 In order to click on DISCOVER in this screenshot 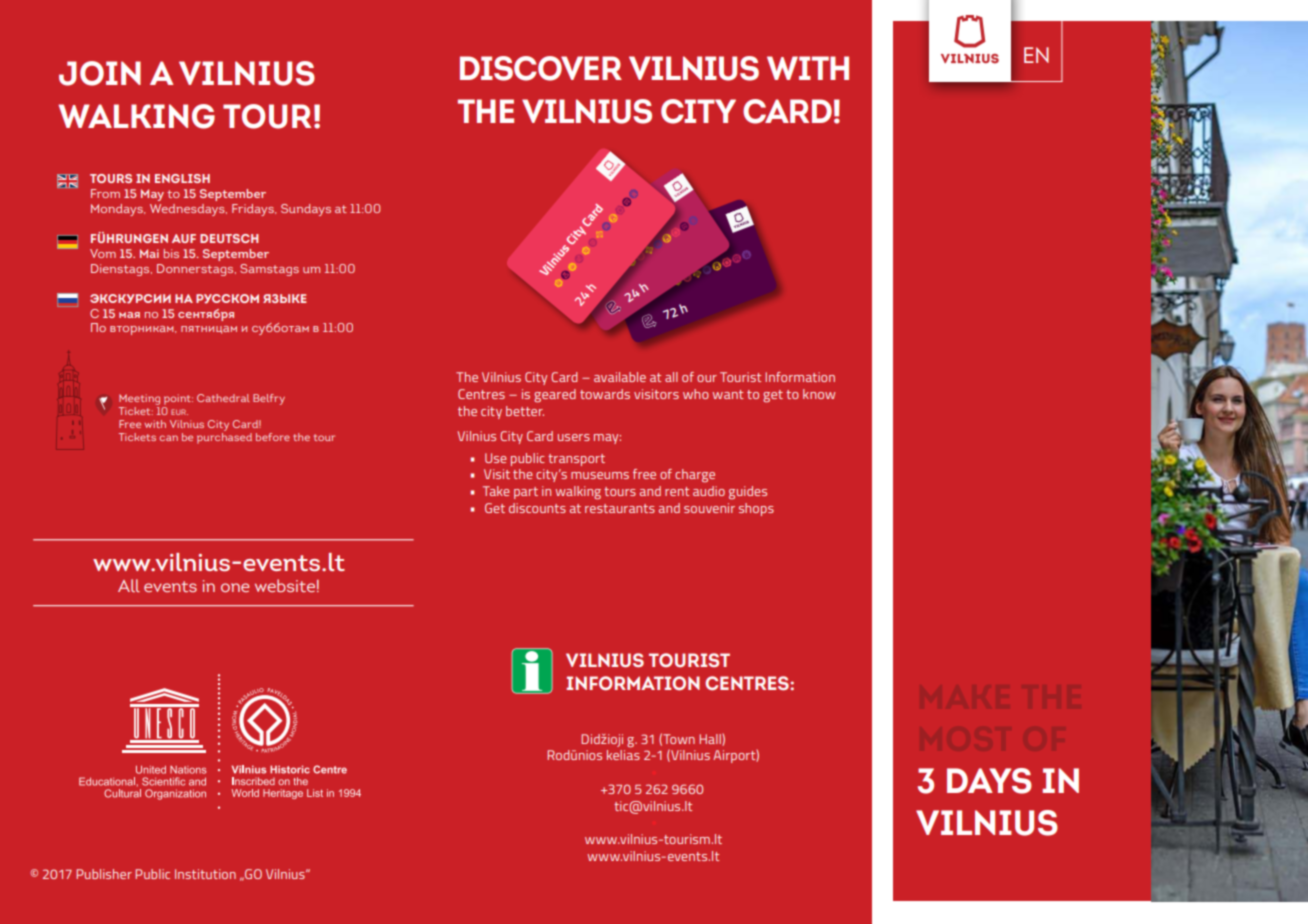, I will do `click(541, 68)`.
